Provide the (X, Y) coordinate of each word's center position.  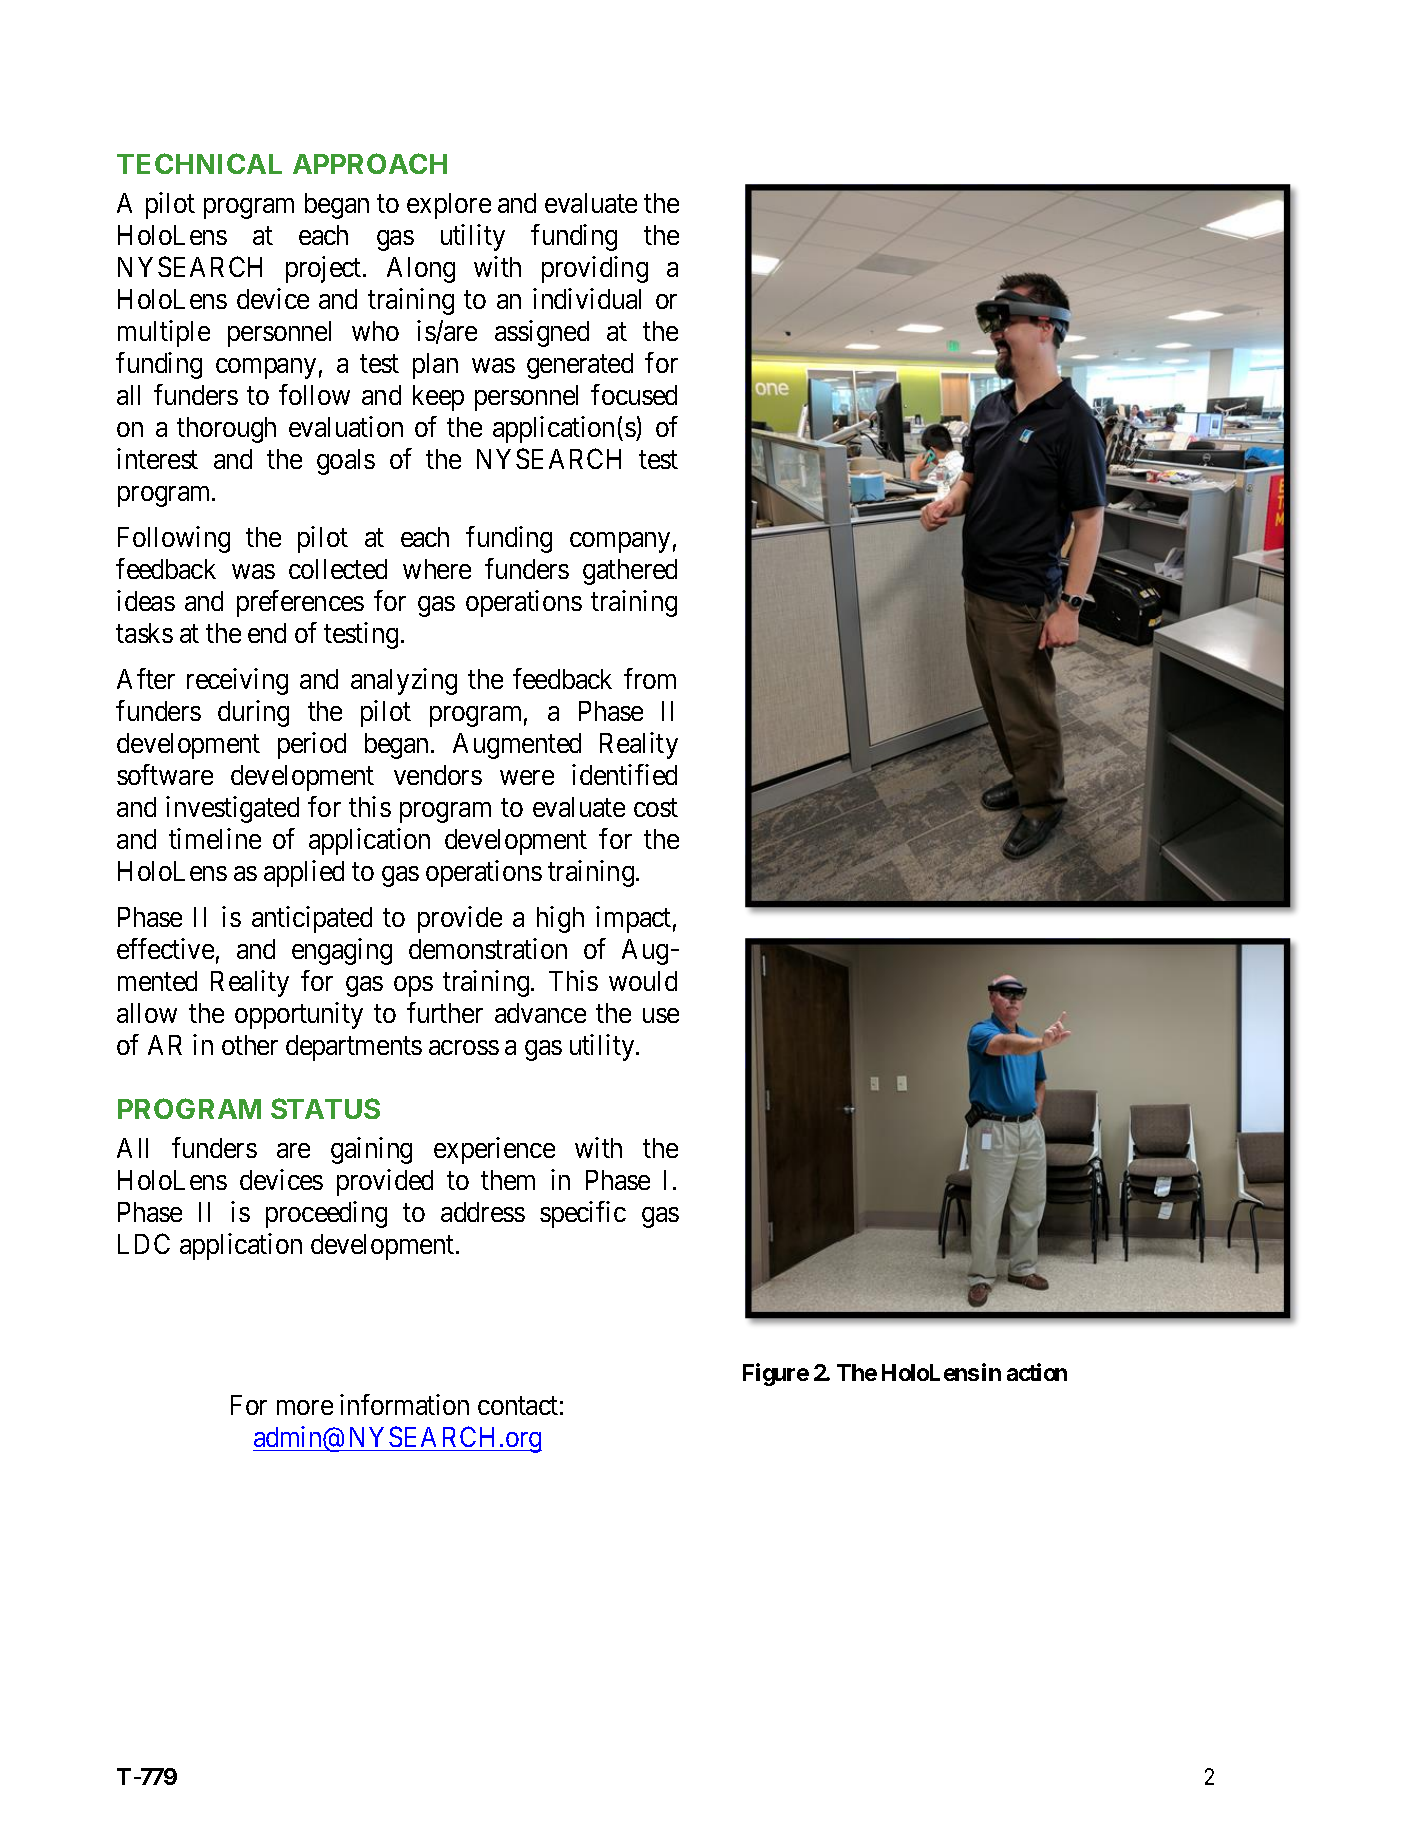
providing (595, 269)
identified (624, 774)
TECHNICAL (199, 163)
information (404, 1404)
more (305, 1407)
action (1037, 1372)
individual (587, 298)
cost (656, 808)
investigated (232, 809)
